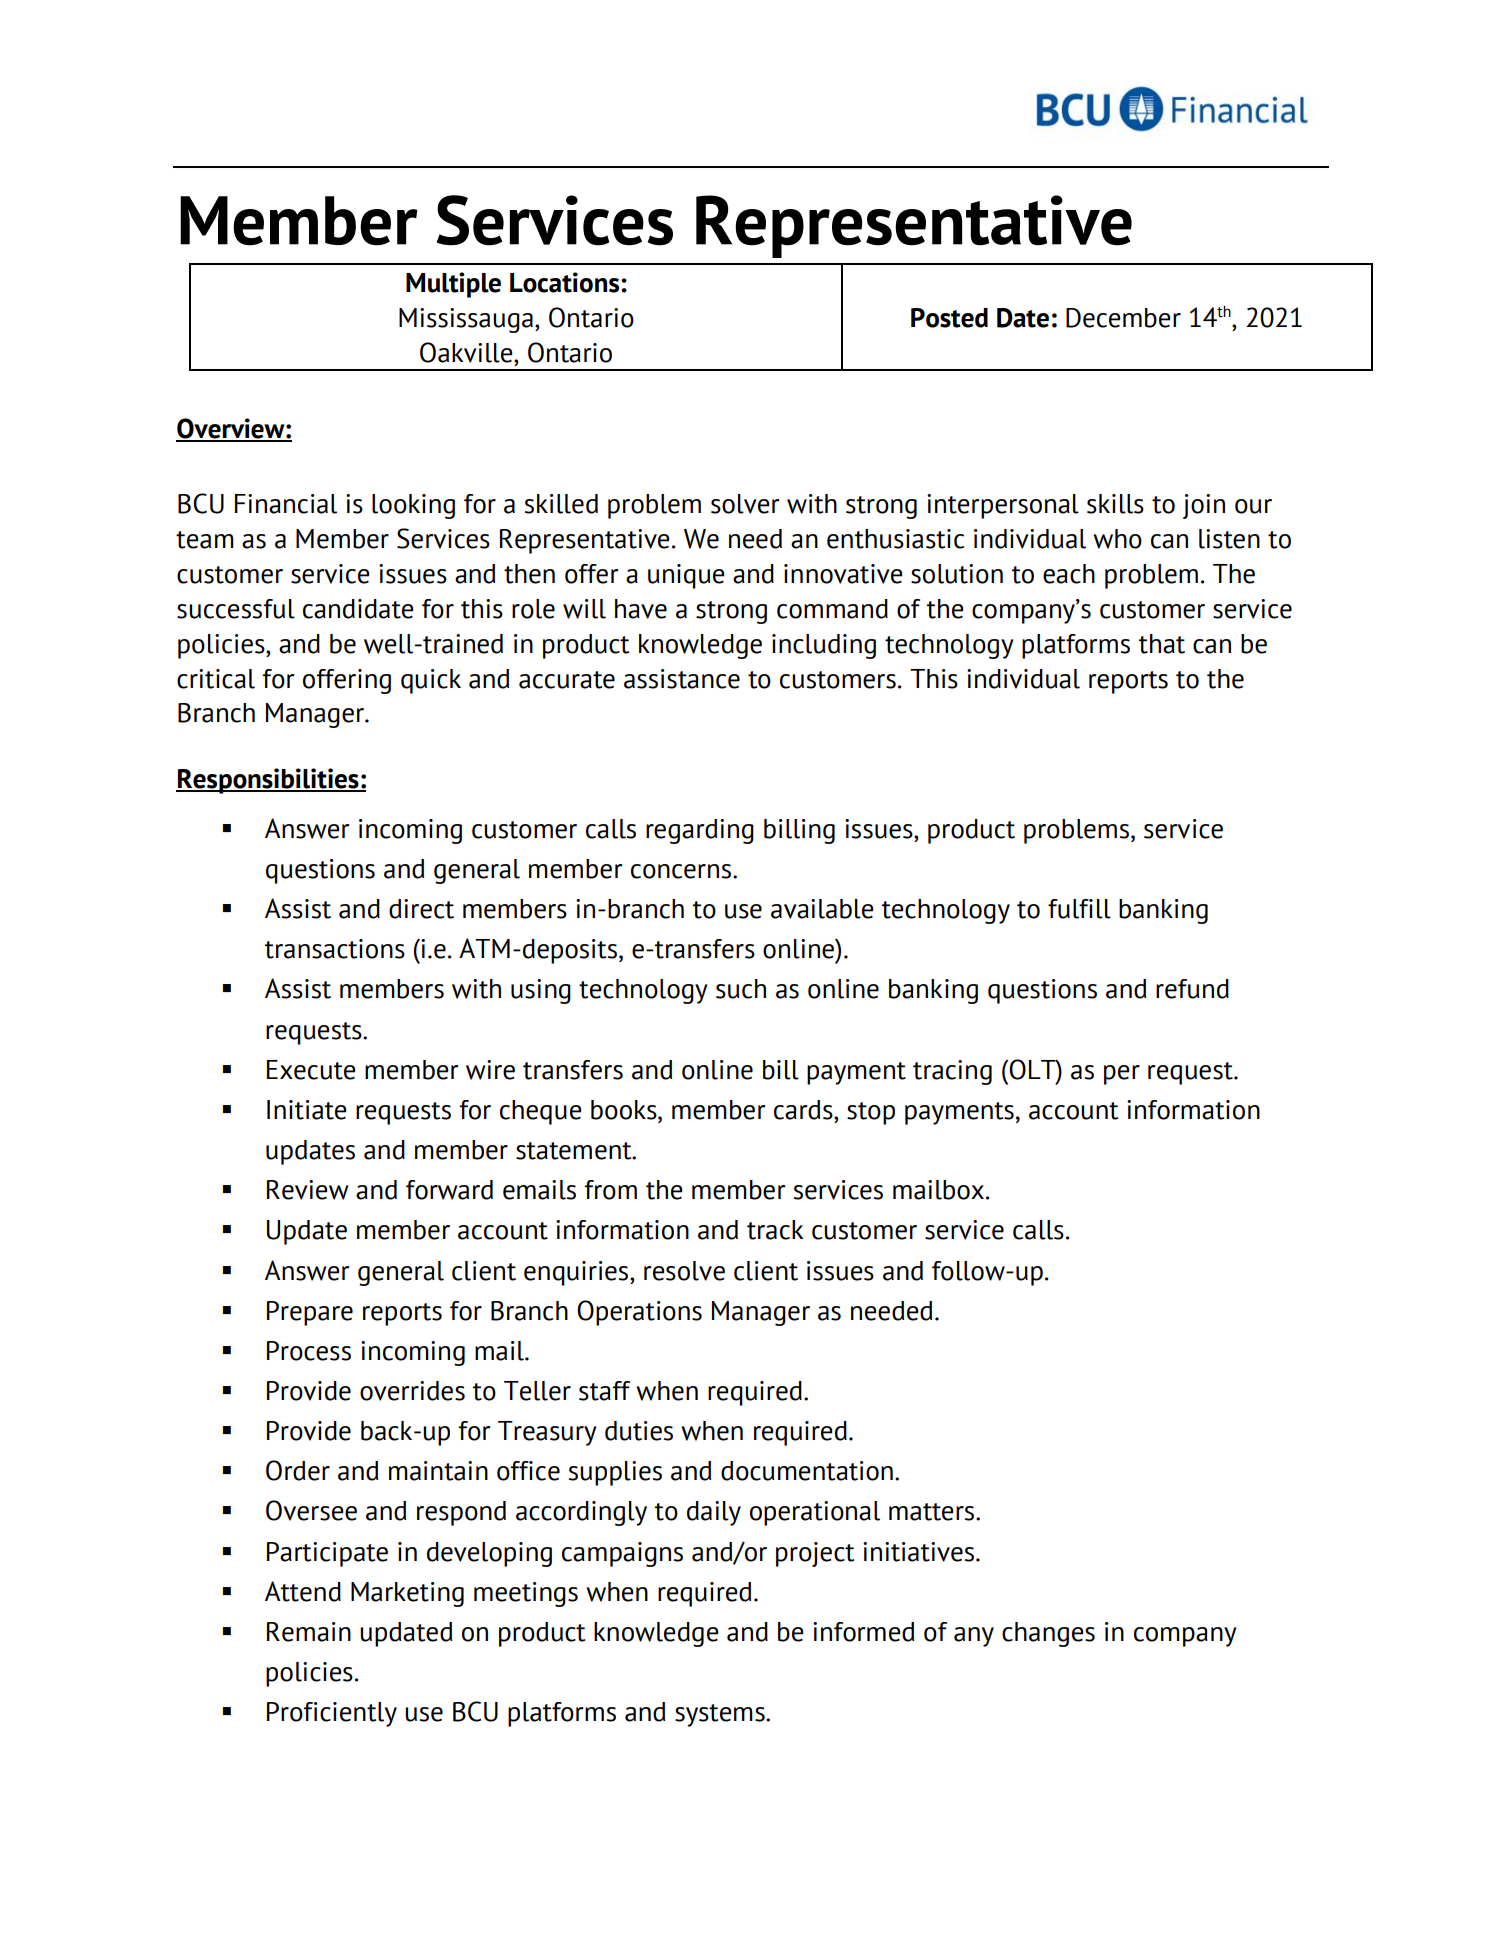 Image resolution: width=1501 pixels, height=1942 pixels. What do you see at coordinates (431, 681) in the page?
I see `quick` at bounding box center [431, 681].
